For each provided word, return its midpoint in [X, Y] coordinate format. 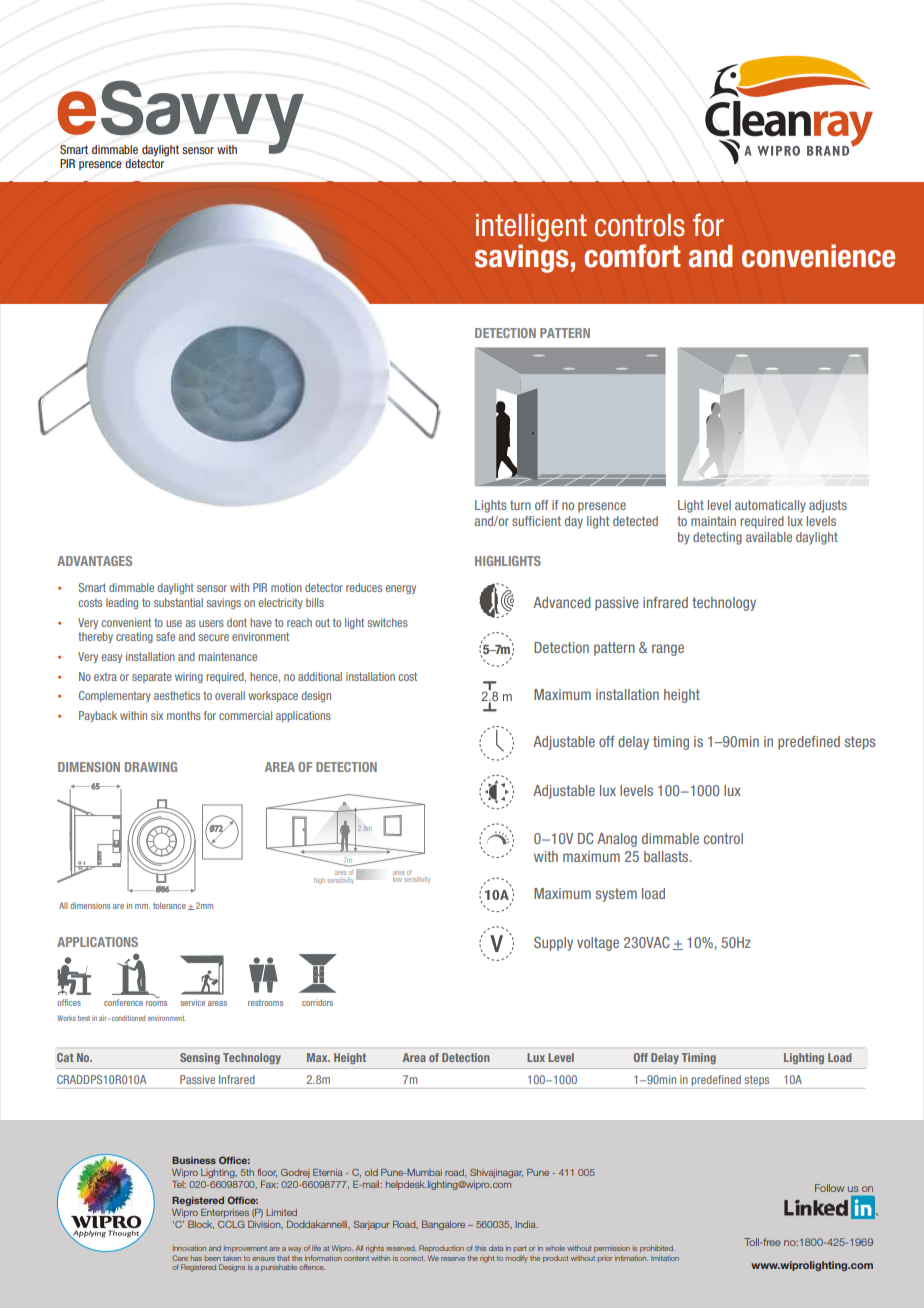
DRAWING [151, 767]
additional [320, 676]
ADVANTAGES [94, 561]
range [668, 650]
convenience [818, 256]
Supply [553, 943]
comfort [632, 256]
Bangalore [443, 1225]
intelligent [531, 228]
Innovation [189, 1248]
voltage [598, 944]
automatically [770, 506]
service [192, 1002]
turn [520, 505]
